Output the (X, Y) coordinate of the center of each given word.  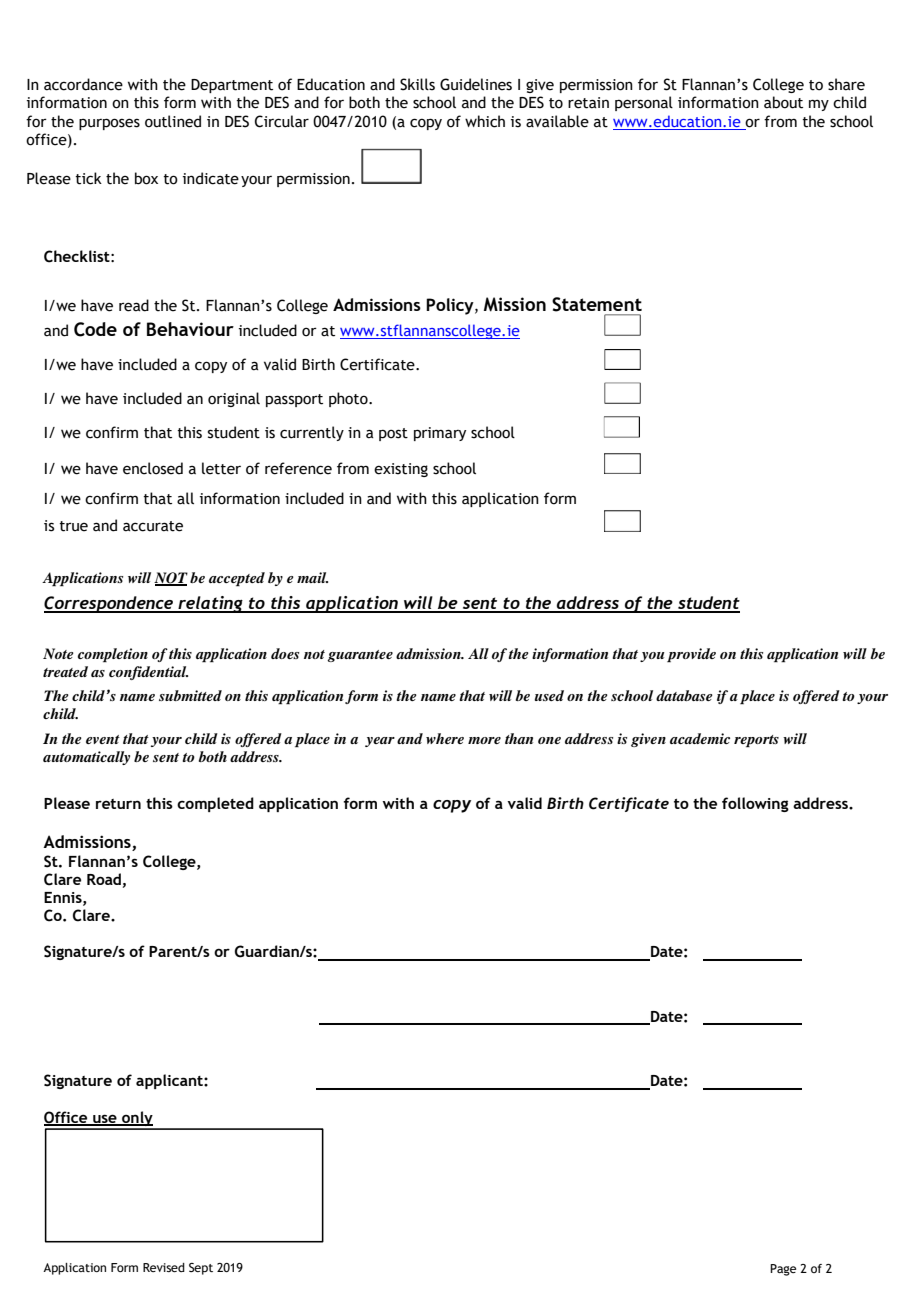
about (783, 102)
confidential (148, 673)
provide (691, 655)
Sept (201, 1269)
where (445, 738)
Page (783, 1270)
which (485, 121)
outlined (173, 121)
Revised (164, 1267)
